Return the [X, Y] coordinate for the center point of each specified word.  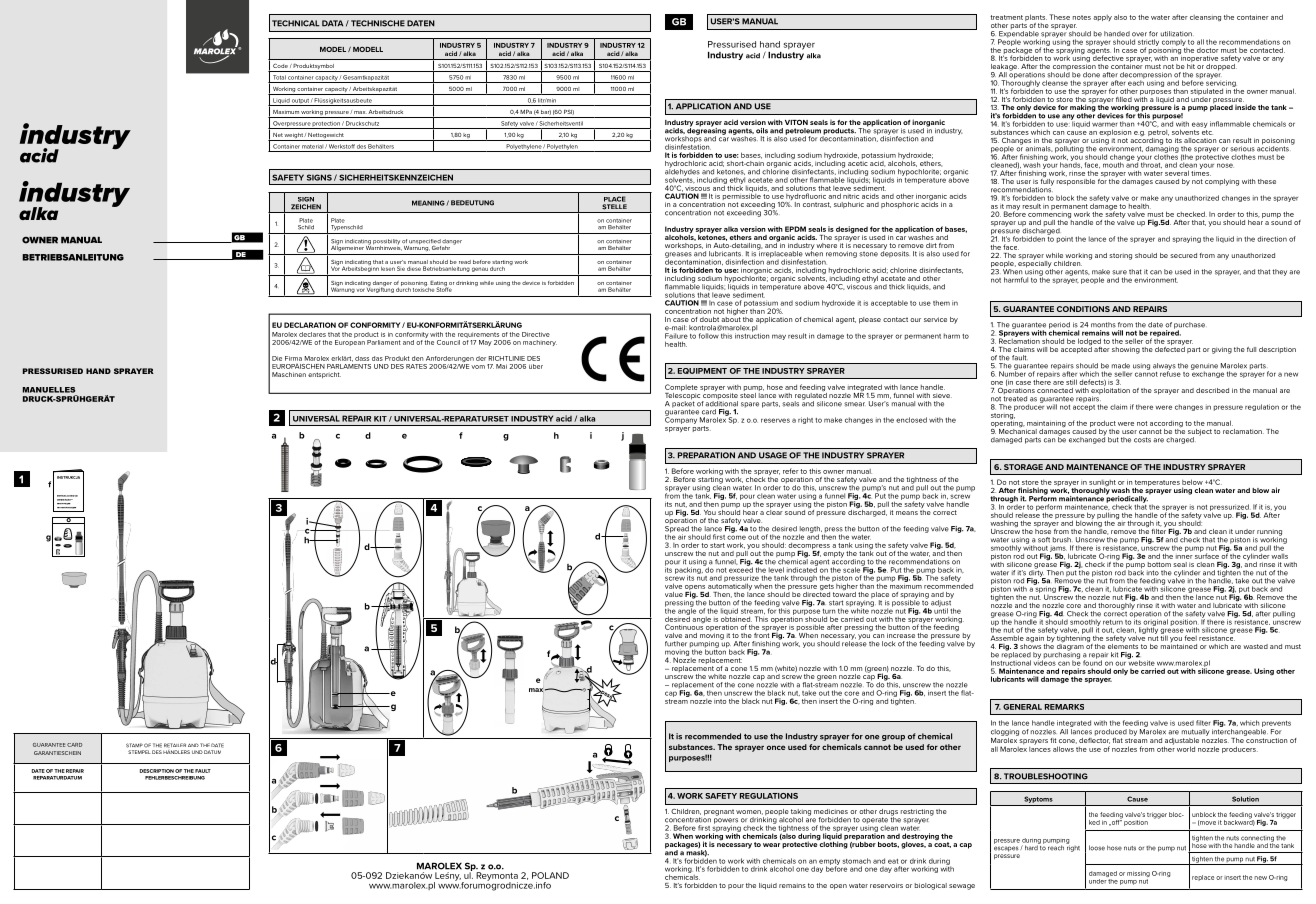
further [676, 644]
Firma [293, 358]
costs [1142, 440]
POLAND [550, 875]
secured [1183, 255]
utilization [1176, 34]
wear [771, 845]
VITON [796, 122]
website [1141, 662]
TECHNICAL [296, 23]
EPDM [795, 229]
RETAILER [175, 745]
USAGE [773, 455]
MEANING [429, 203]
